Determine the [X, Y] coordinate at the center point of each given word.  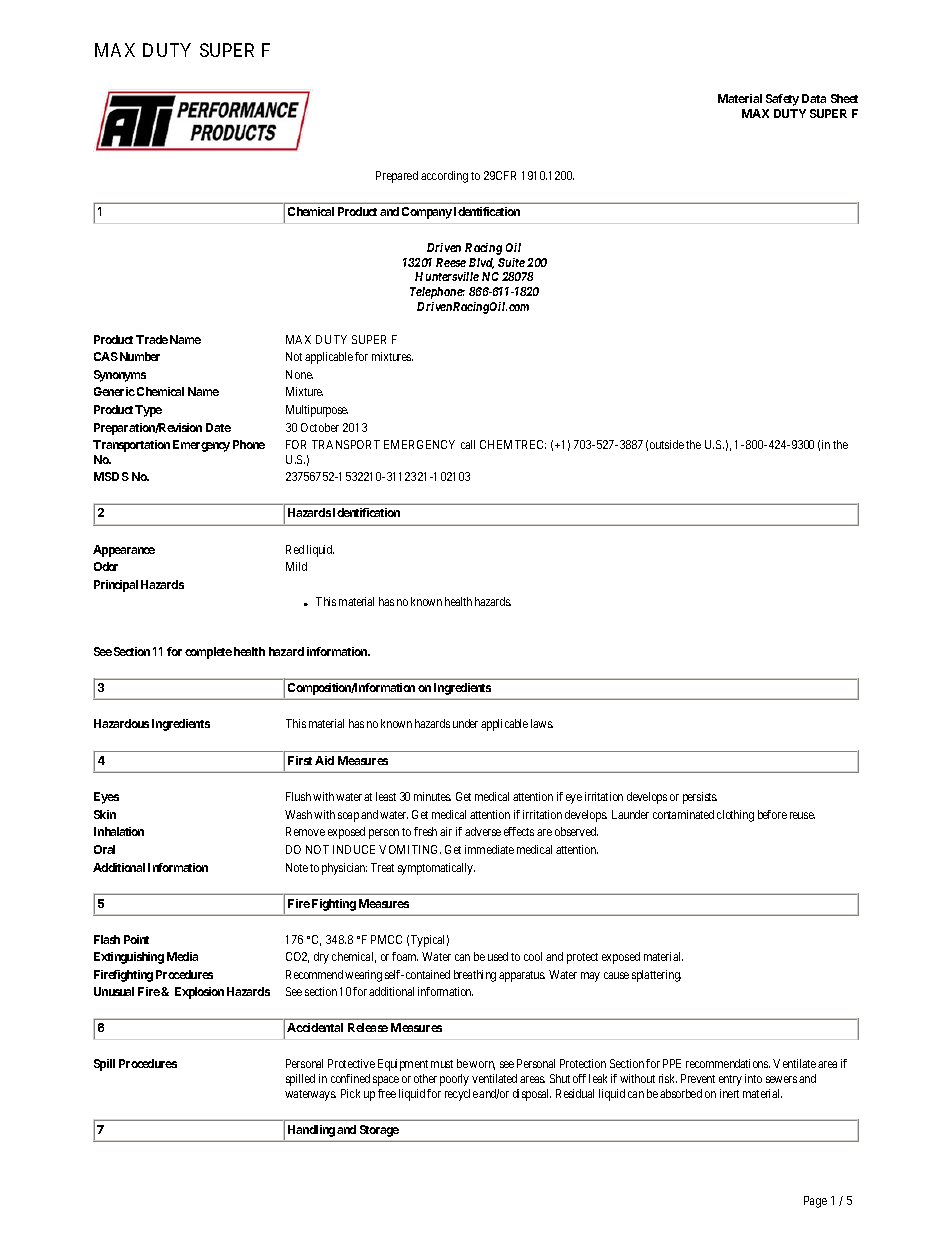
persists [700, 798]
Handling [311, 1131]
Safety [782, 100]
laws [542, 723]
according [444, 177]
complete [208, 653]
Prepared [397, 177]
